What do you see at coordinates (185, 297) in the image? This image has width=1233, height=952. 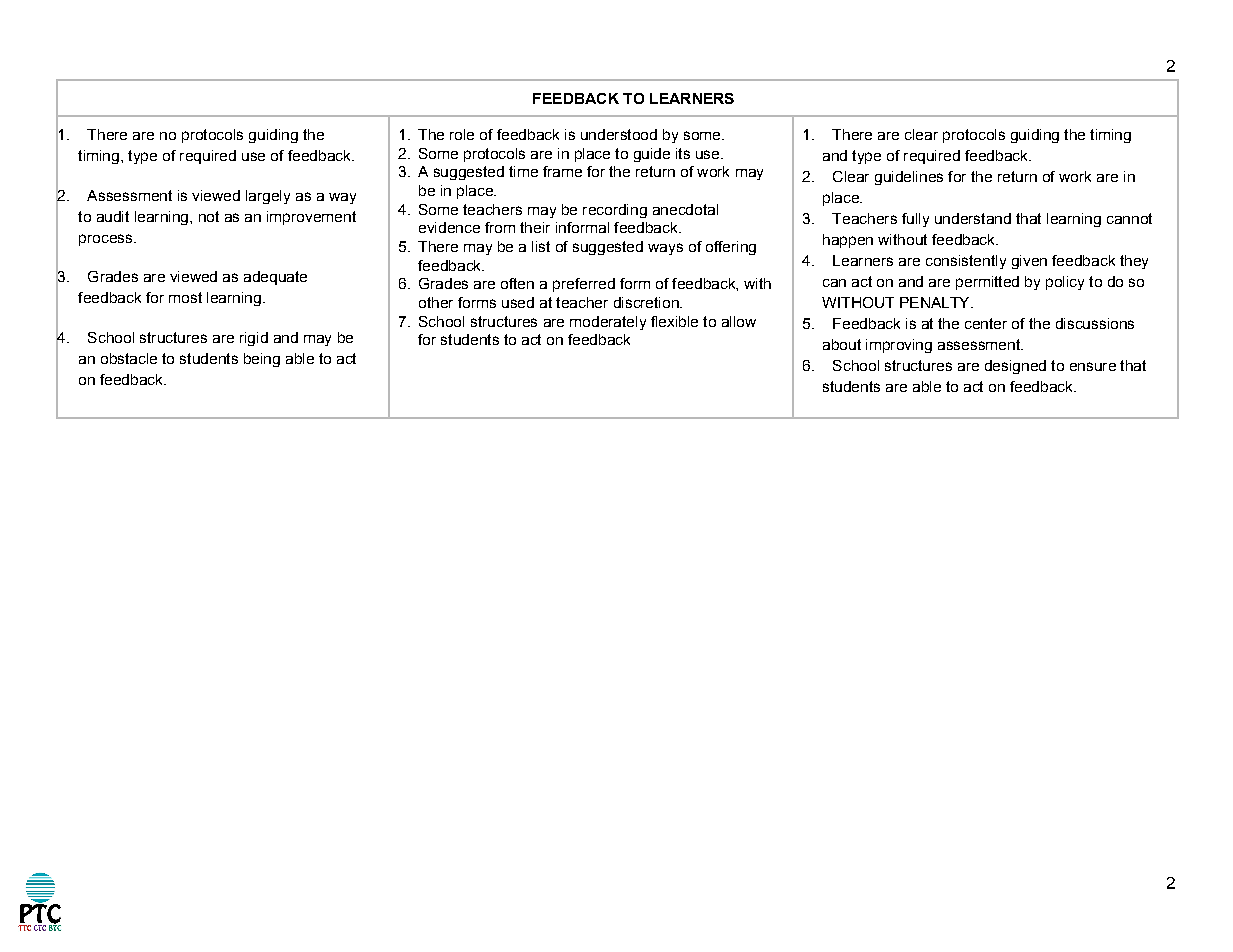 I see `most` at bounding box center [185, 297].
